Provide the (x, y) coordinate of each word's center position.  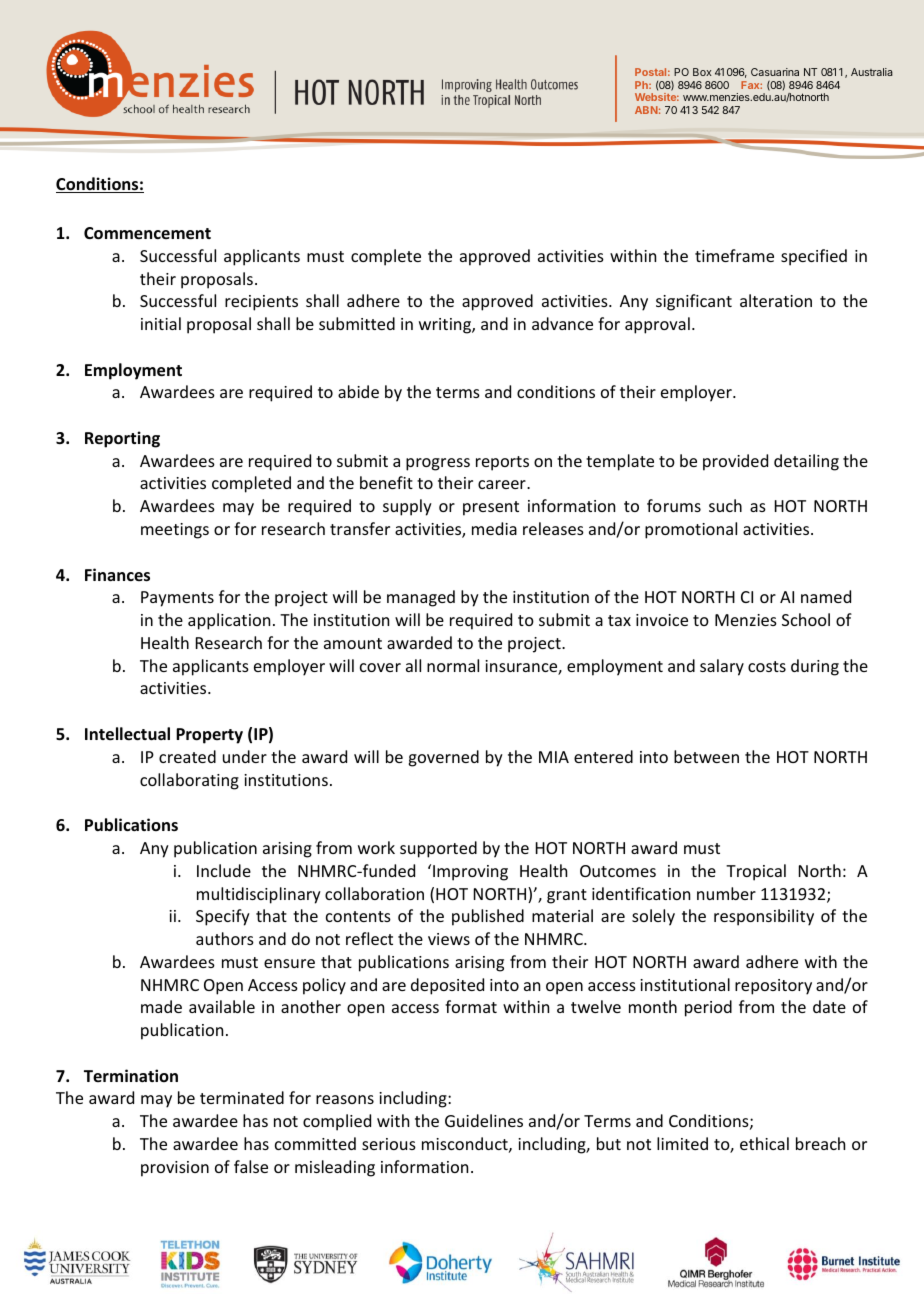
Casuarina (775, 72)
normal (453, 665)
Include (224, 870)
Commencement (147, 233)
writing (446, 326)
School (806, 619)
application (229, 621)
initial (161, 323)
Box (702, 72)
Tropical (756, 872)
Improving (470, 873)
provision (175, 1169)
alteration (776, 300)
